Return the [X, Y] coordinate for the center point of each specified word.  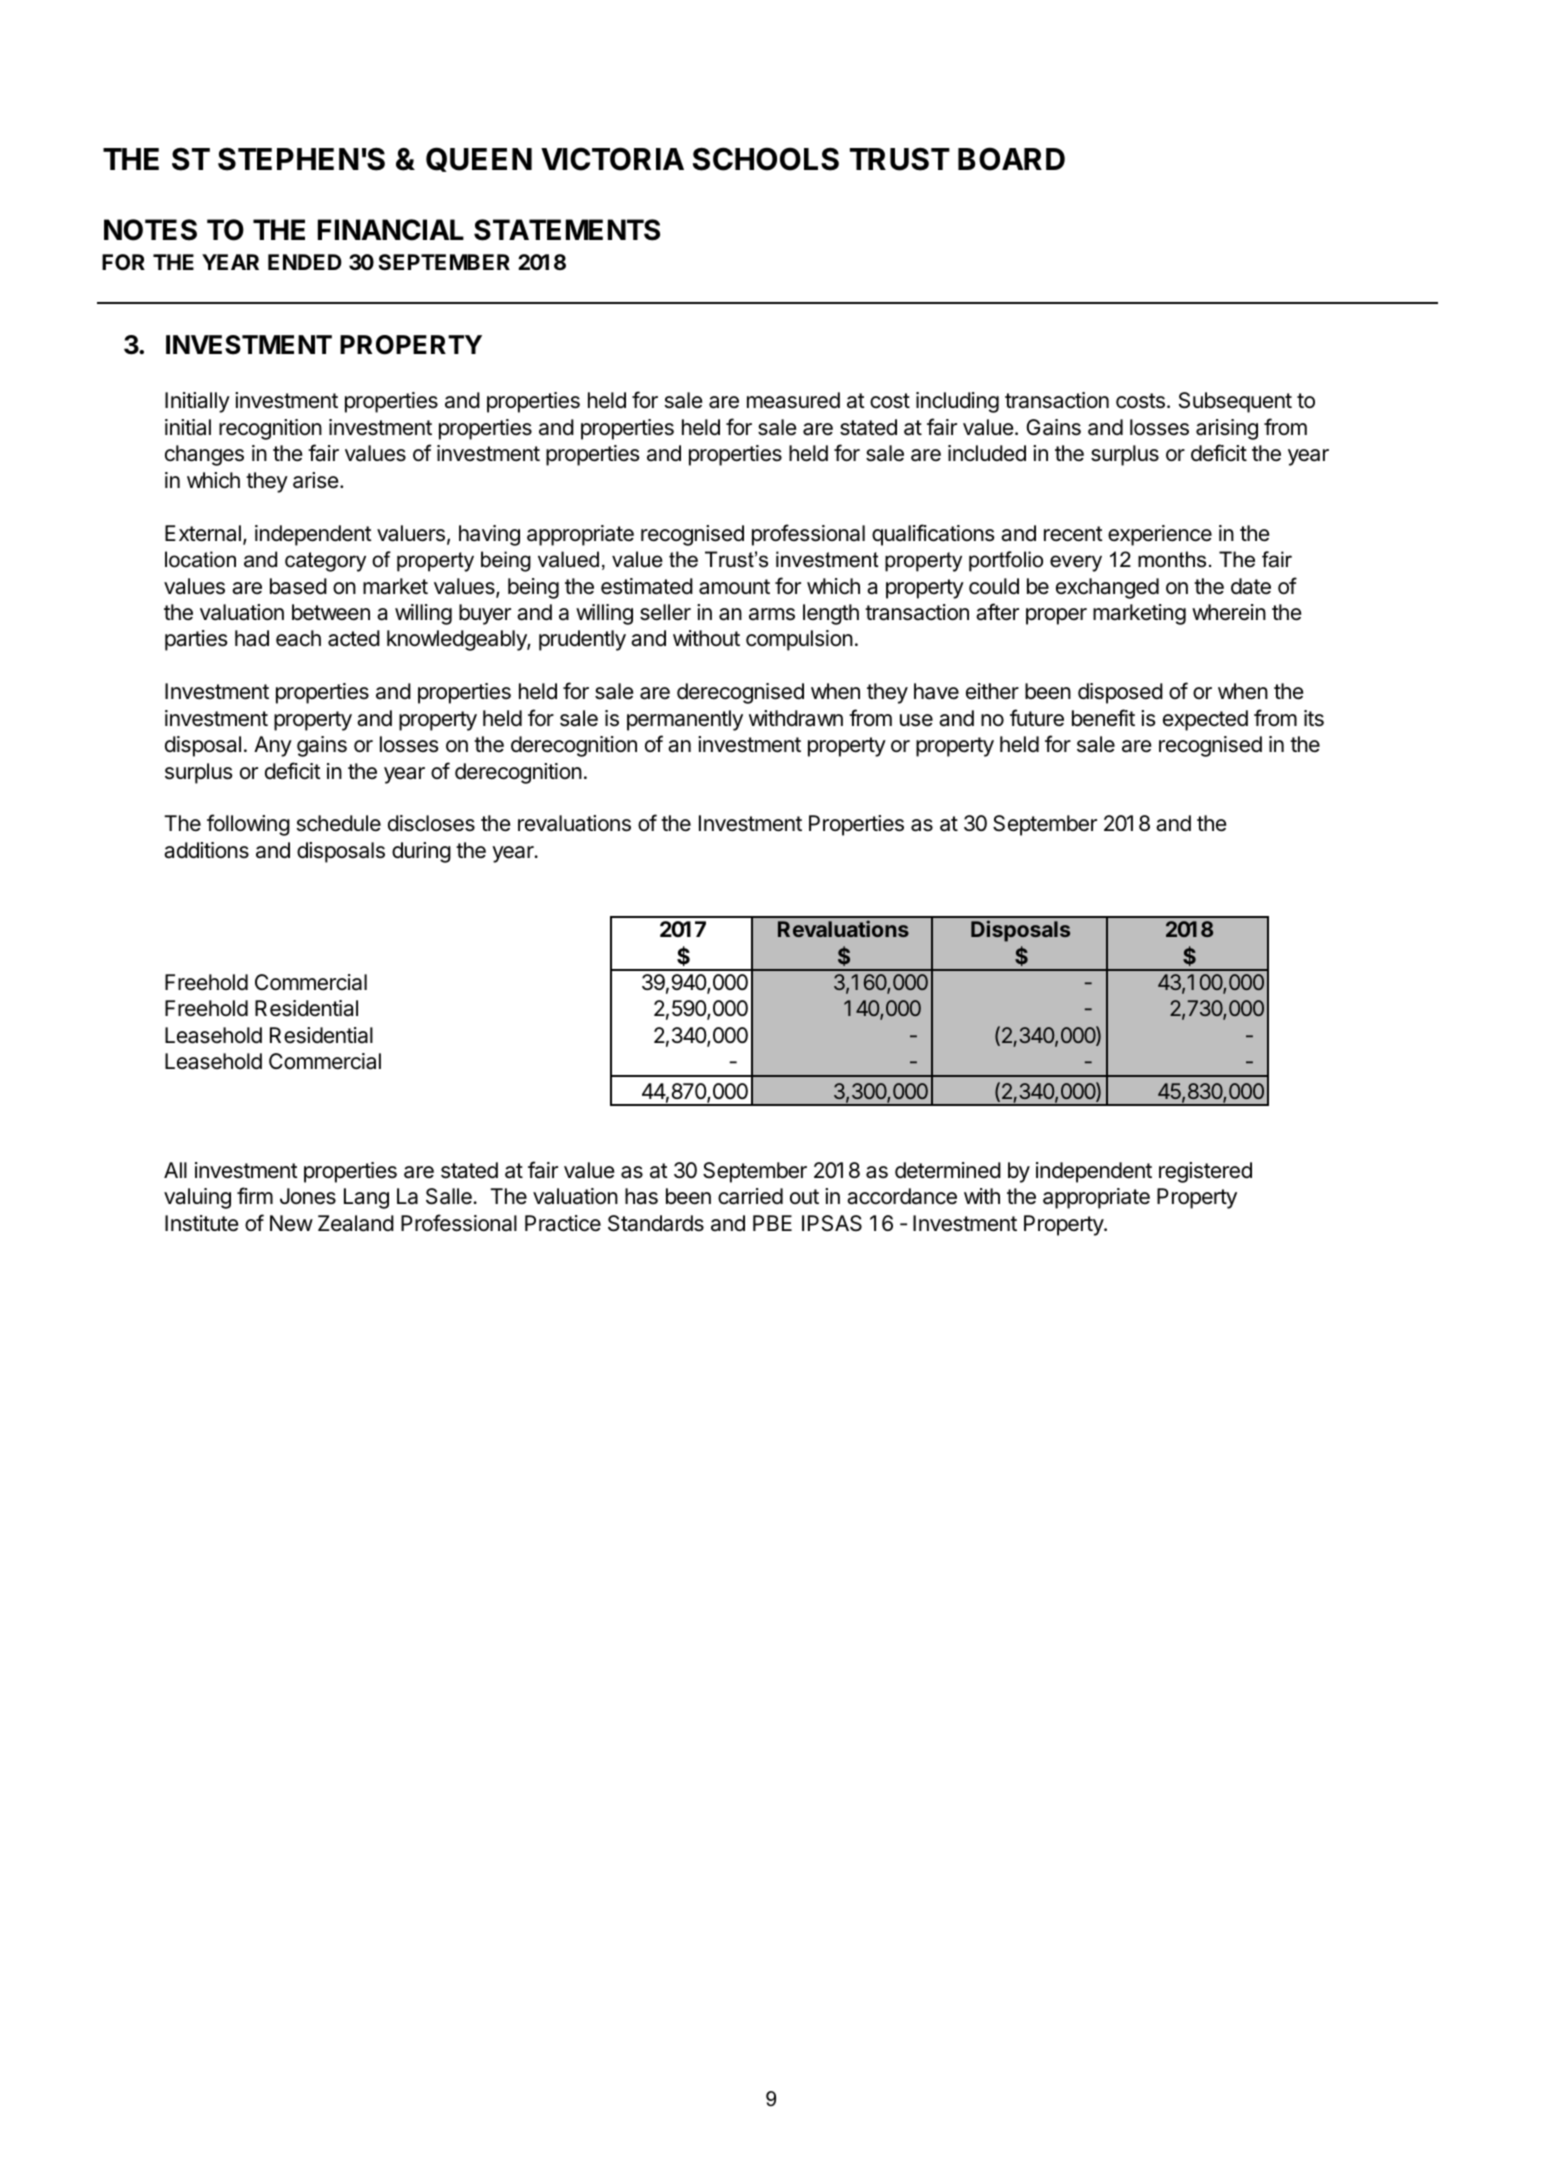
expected [1205, 720]
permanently [685, 720]
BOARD [1011, 159]
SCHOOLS [766, 159]
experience [1160, 535]
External [203, 533]
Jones [308, 1196]
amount [734, 587]
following [248, 825]
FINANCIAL [391, 230]
